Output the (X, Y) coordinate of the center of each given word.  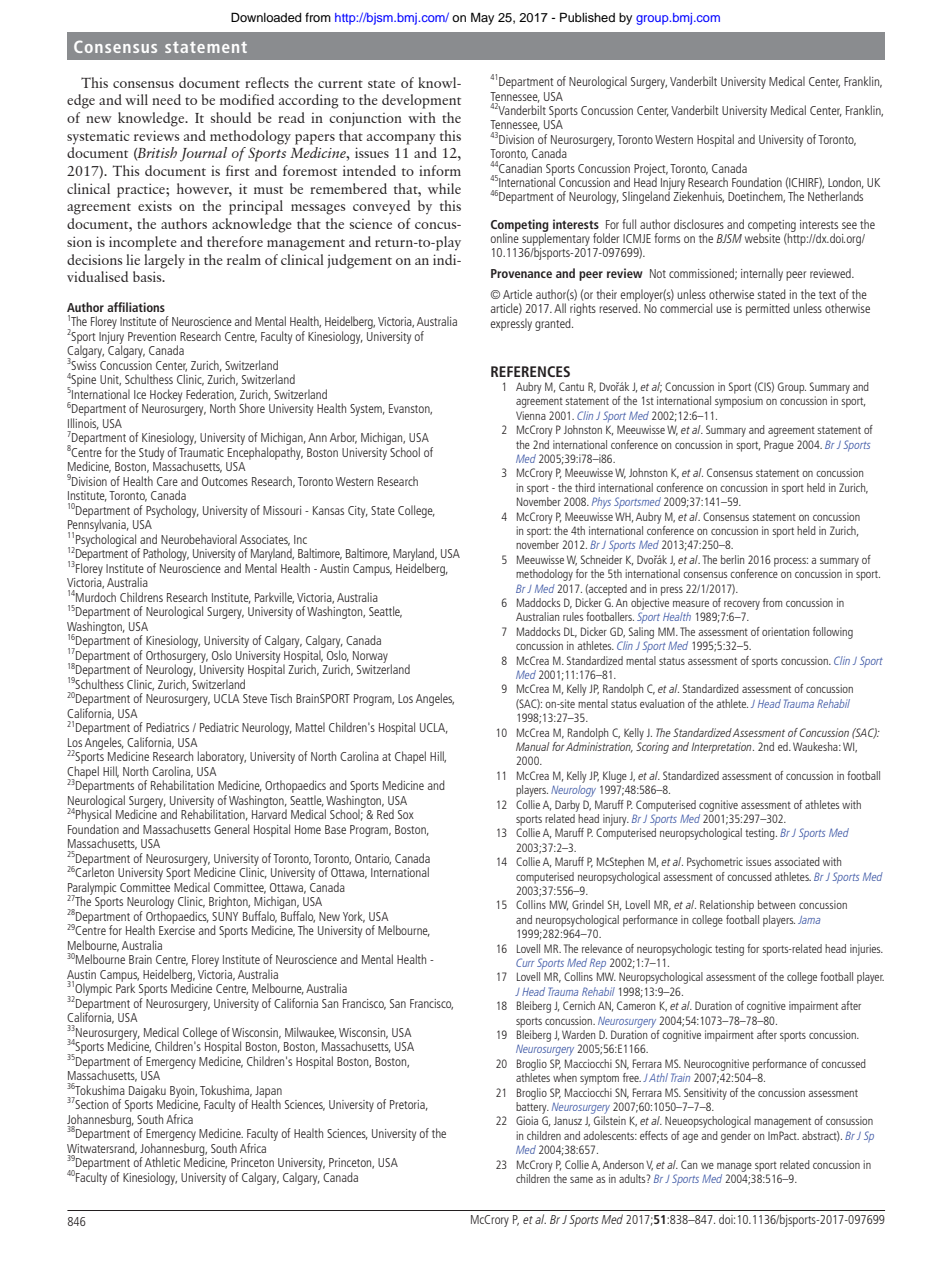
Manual (533, 746)
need (166, 99)
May (482, 18)
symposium (739, 402)
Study (151, 453)
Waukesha (816, 746)
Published (587, 17)
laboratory (222, 757)
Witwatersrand (102, 1149)
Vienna (531, 415)
